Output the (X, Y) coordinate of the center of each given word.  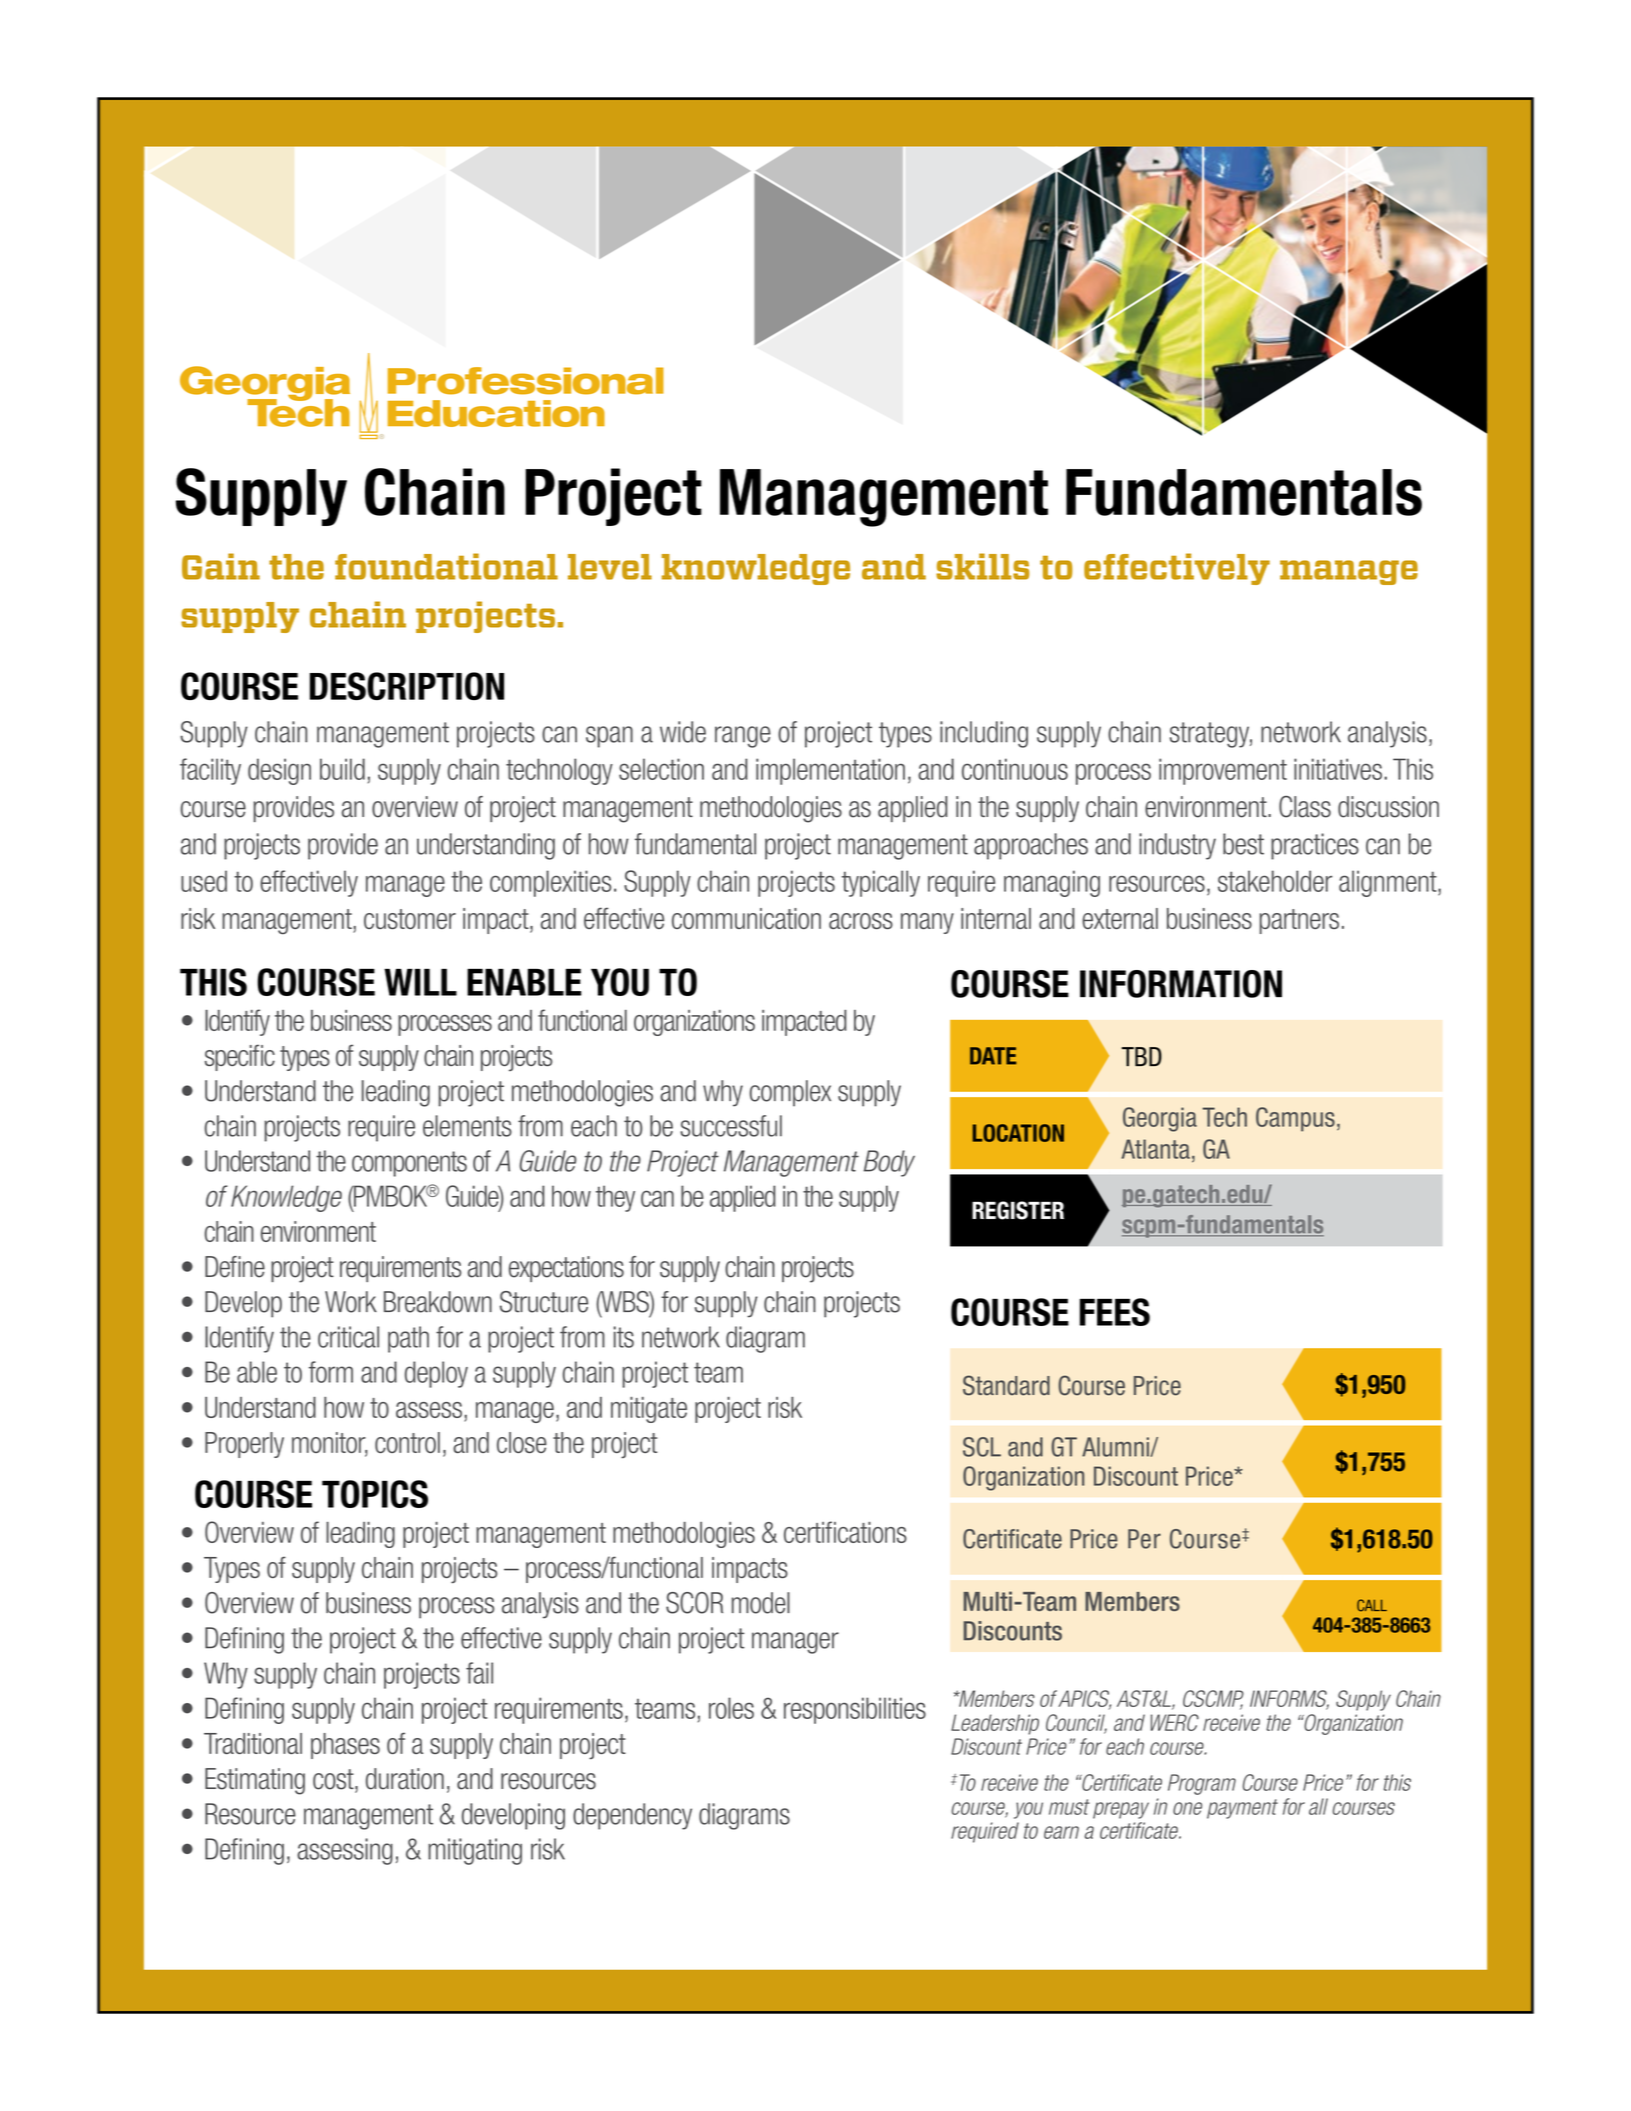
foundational (446, 566)
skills (982, 566)
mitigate (649, 1410)
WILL (420, 982)
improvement (1223, 771)
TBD (1142, 1056)
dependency (632, 1816)
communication (746, 918)
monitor (330, 1444)
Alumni (1116, 1447)
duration (405, 1779)
